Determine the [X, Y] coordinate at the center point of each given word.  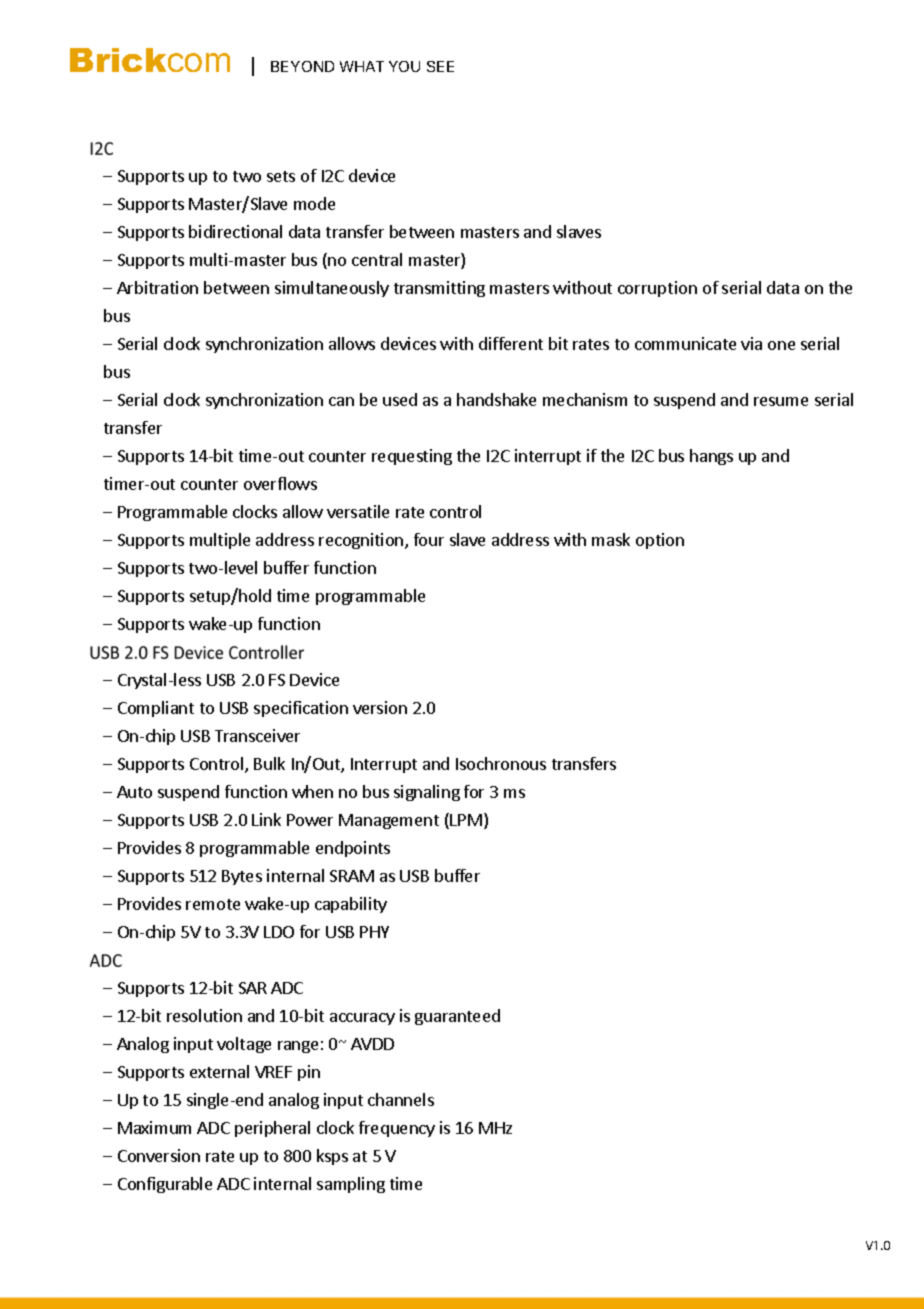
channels [401, 1099]
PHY [374, 932]
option [660, 541]
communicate [685, 343]
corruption [657, 289]
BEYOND [302, 66]
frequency [397, 1129]
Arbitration [157, 287]
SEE [440, 66]
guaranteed [457, 1017]
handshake [496, 399]
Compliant [156, 709]
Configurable [165, 1185]
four [429, 539]
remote [213, 904]
